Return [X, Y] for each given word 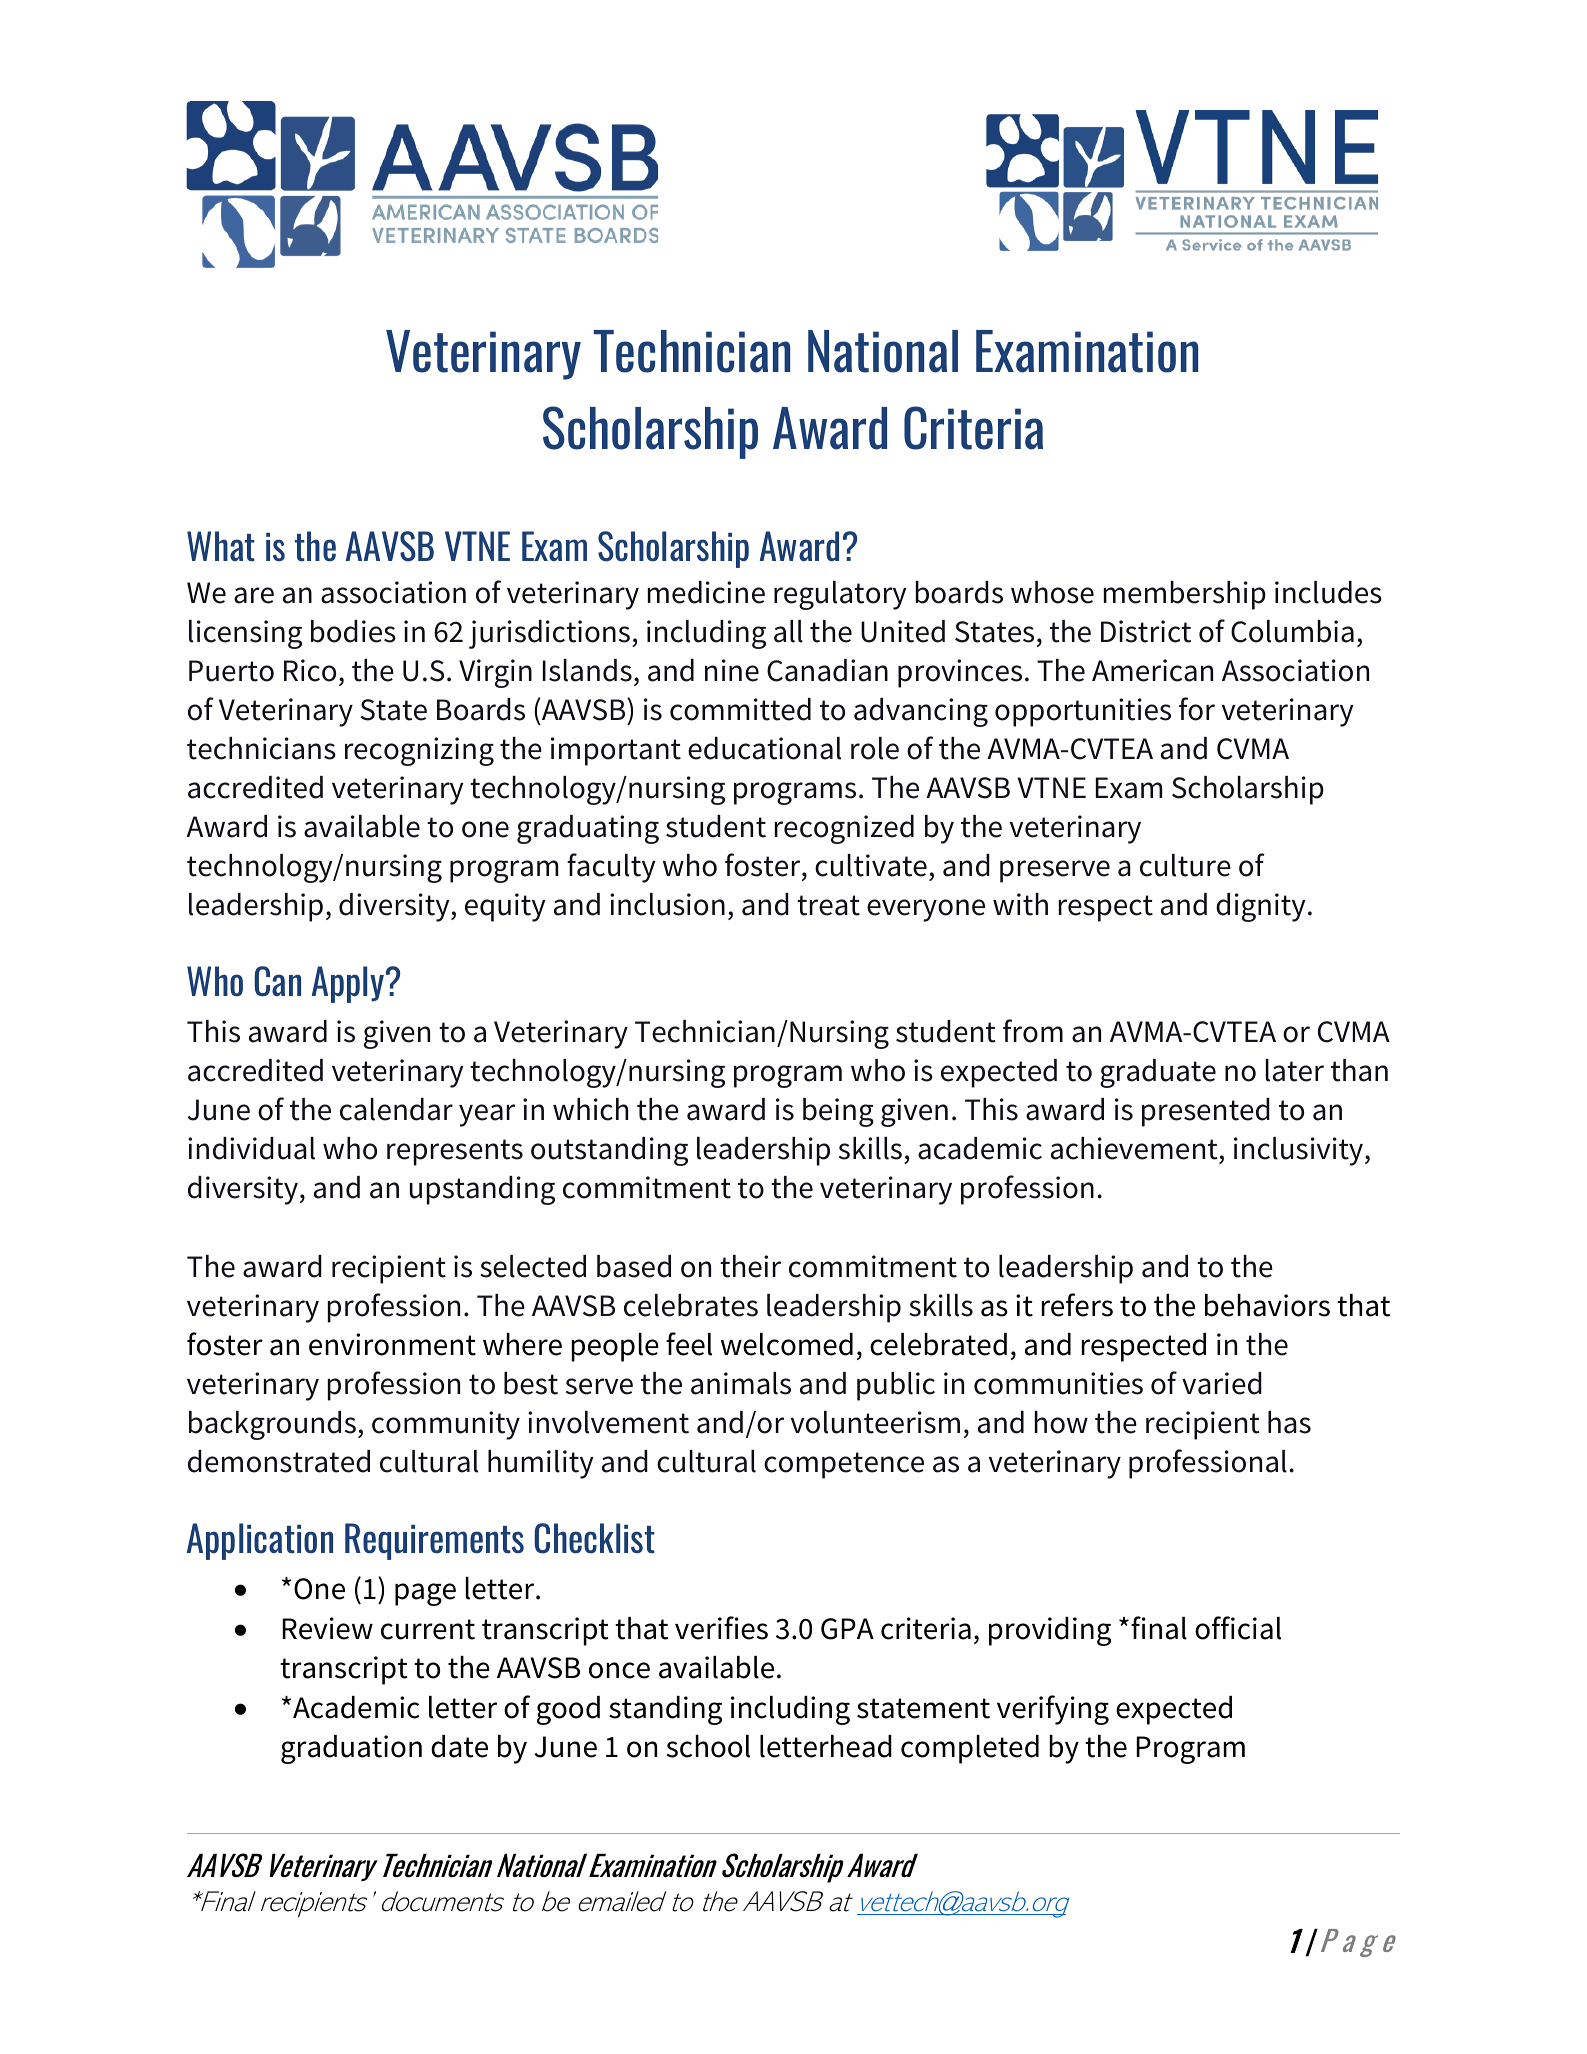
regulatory [840, 595]
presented [1206, 1112]
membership [1185, 595]
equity [505, 907]
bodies [353, 631]
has [1289, 1422]
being [838, 1112]
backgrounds [272, 1425]
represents [455, 1152]
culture [1185, 865]
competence [844, 1465]
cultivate [871, 865]
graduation [351, 1749]
